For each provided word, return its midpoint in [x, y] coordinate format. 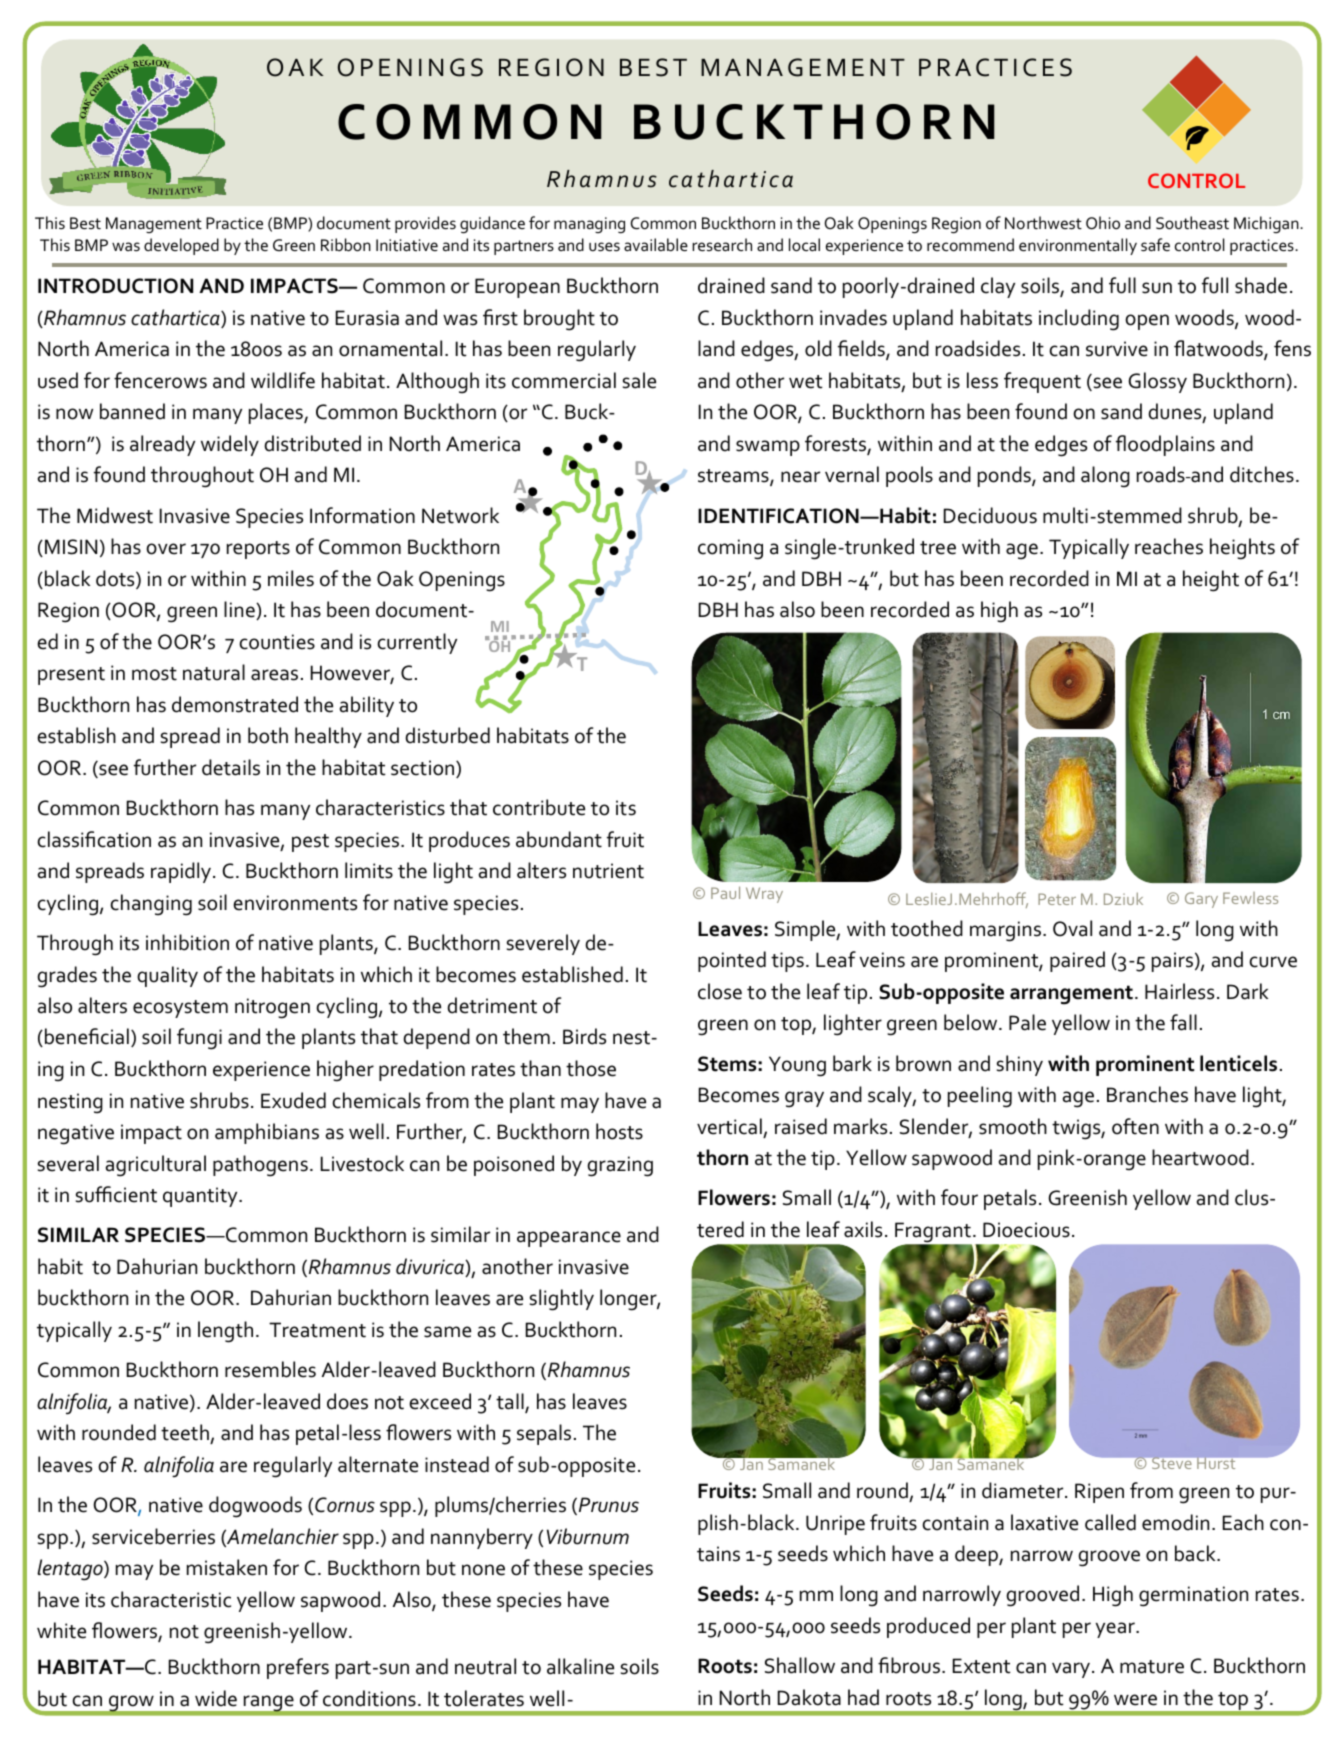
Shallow [800, 1665]
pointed [732, 961]
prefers [298, 1668]
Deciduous [990, 515]
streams [734, 477]
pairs [1172, 962]
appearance [569, 1239]
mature [1152, 1667]
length [225, 1332]
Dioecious [1026, 1230]
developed [181, 246]
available [656, 244]
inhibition [187, 942]
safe [1155, 245]
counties [277, 642]
